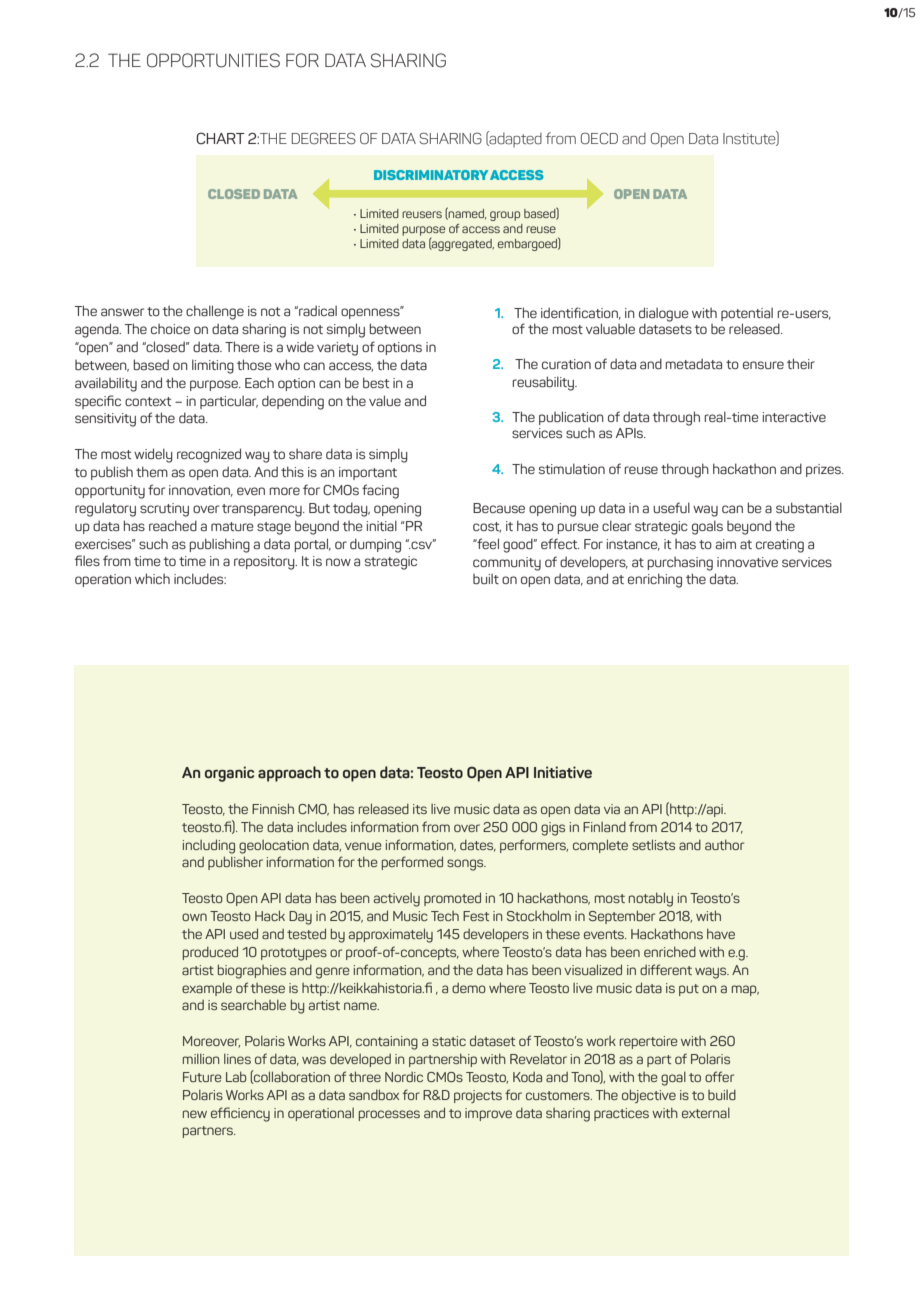 The height and width of the image is (1308, 924). What do you see at coordinates (486, 579) in the image?
I see `built` at bounding box center [486, 579].
